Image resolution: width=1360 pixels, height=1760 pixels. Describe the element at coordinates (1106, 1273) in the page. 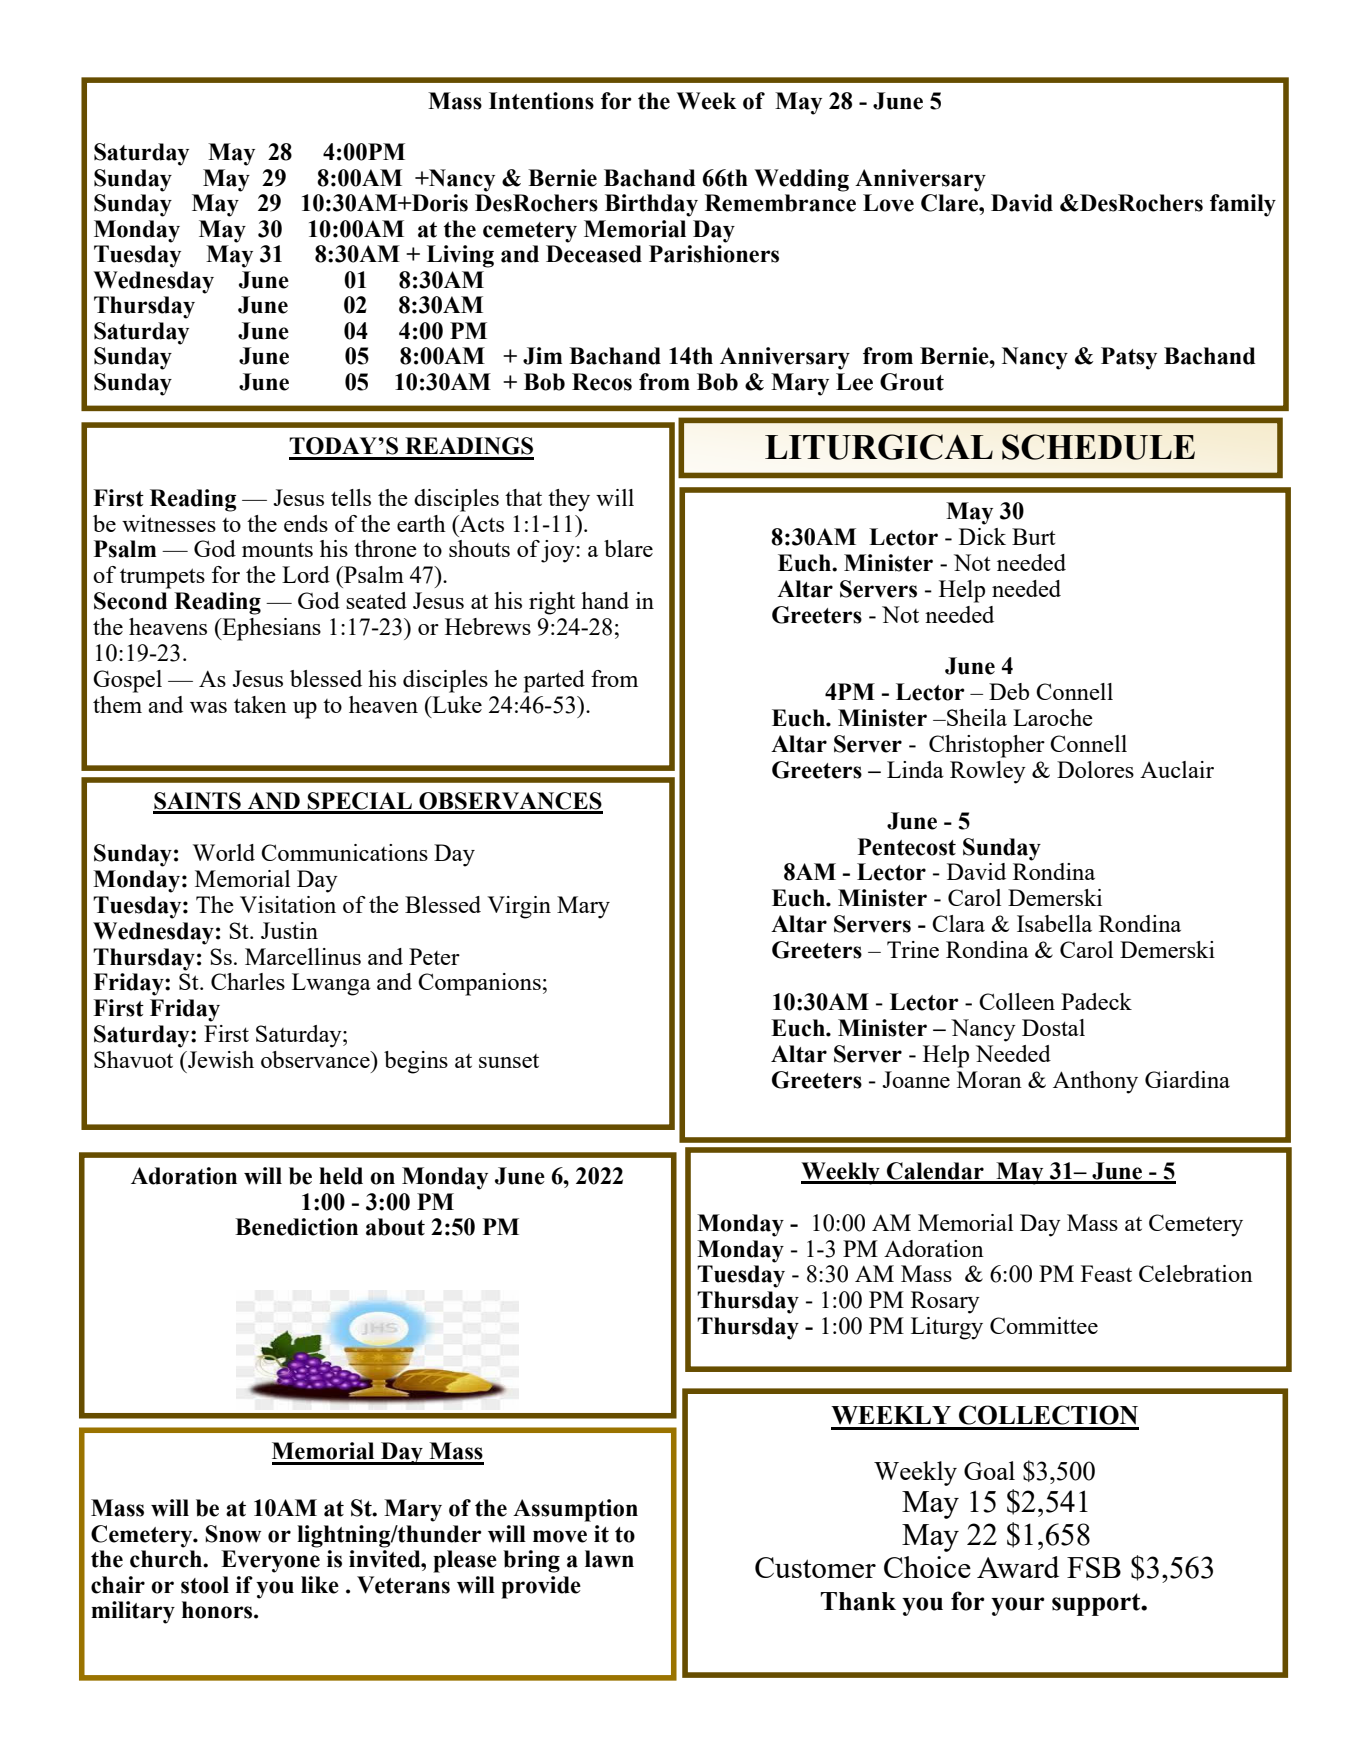

I see `Feast` at that location.
